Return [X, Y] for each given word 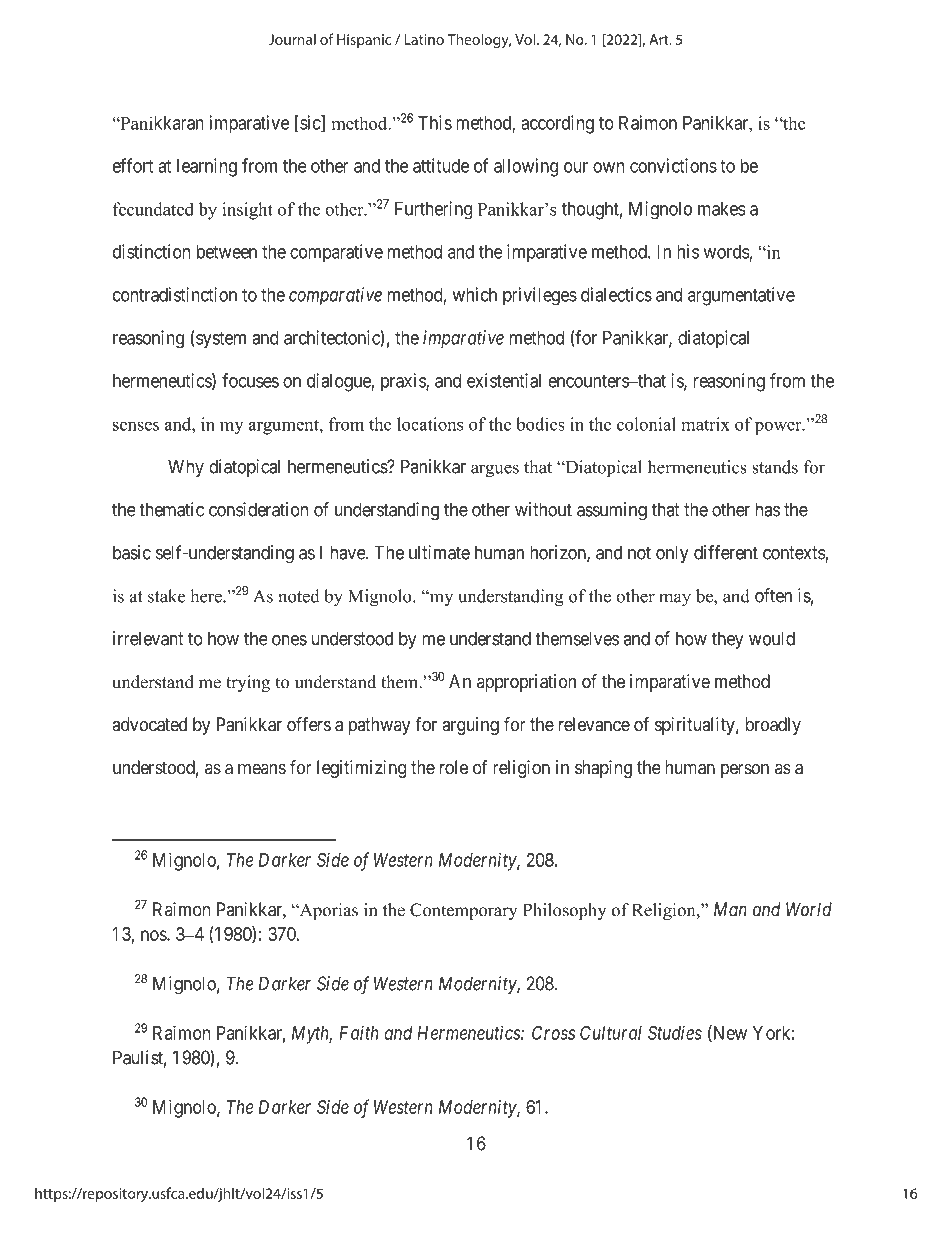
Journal [292, 39]
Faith [359, 1032]
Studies [675, 1032]
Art [660, 39]
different [726, 552]
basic [132, 552]
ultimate [439, 552]
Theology [479, 40]
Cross [553, 1033]
